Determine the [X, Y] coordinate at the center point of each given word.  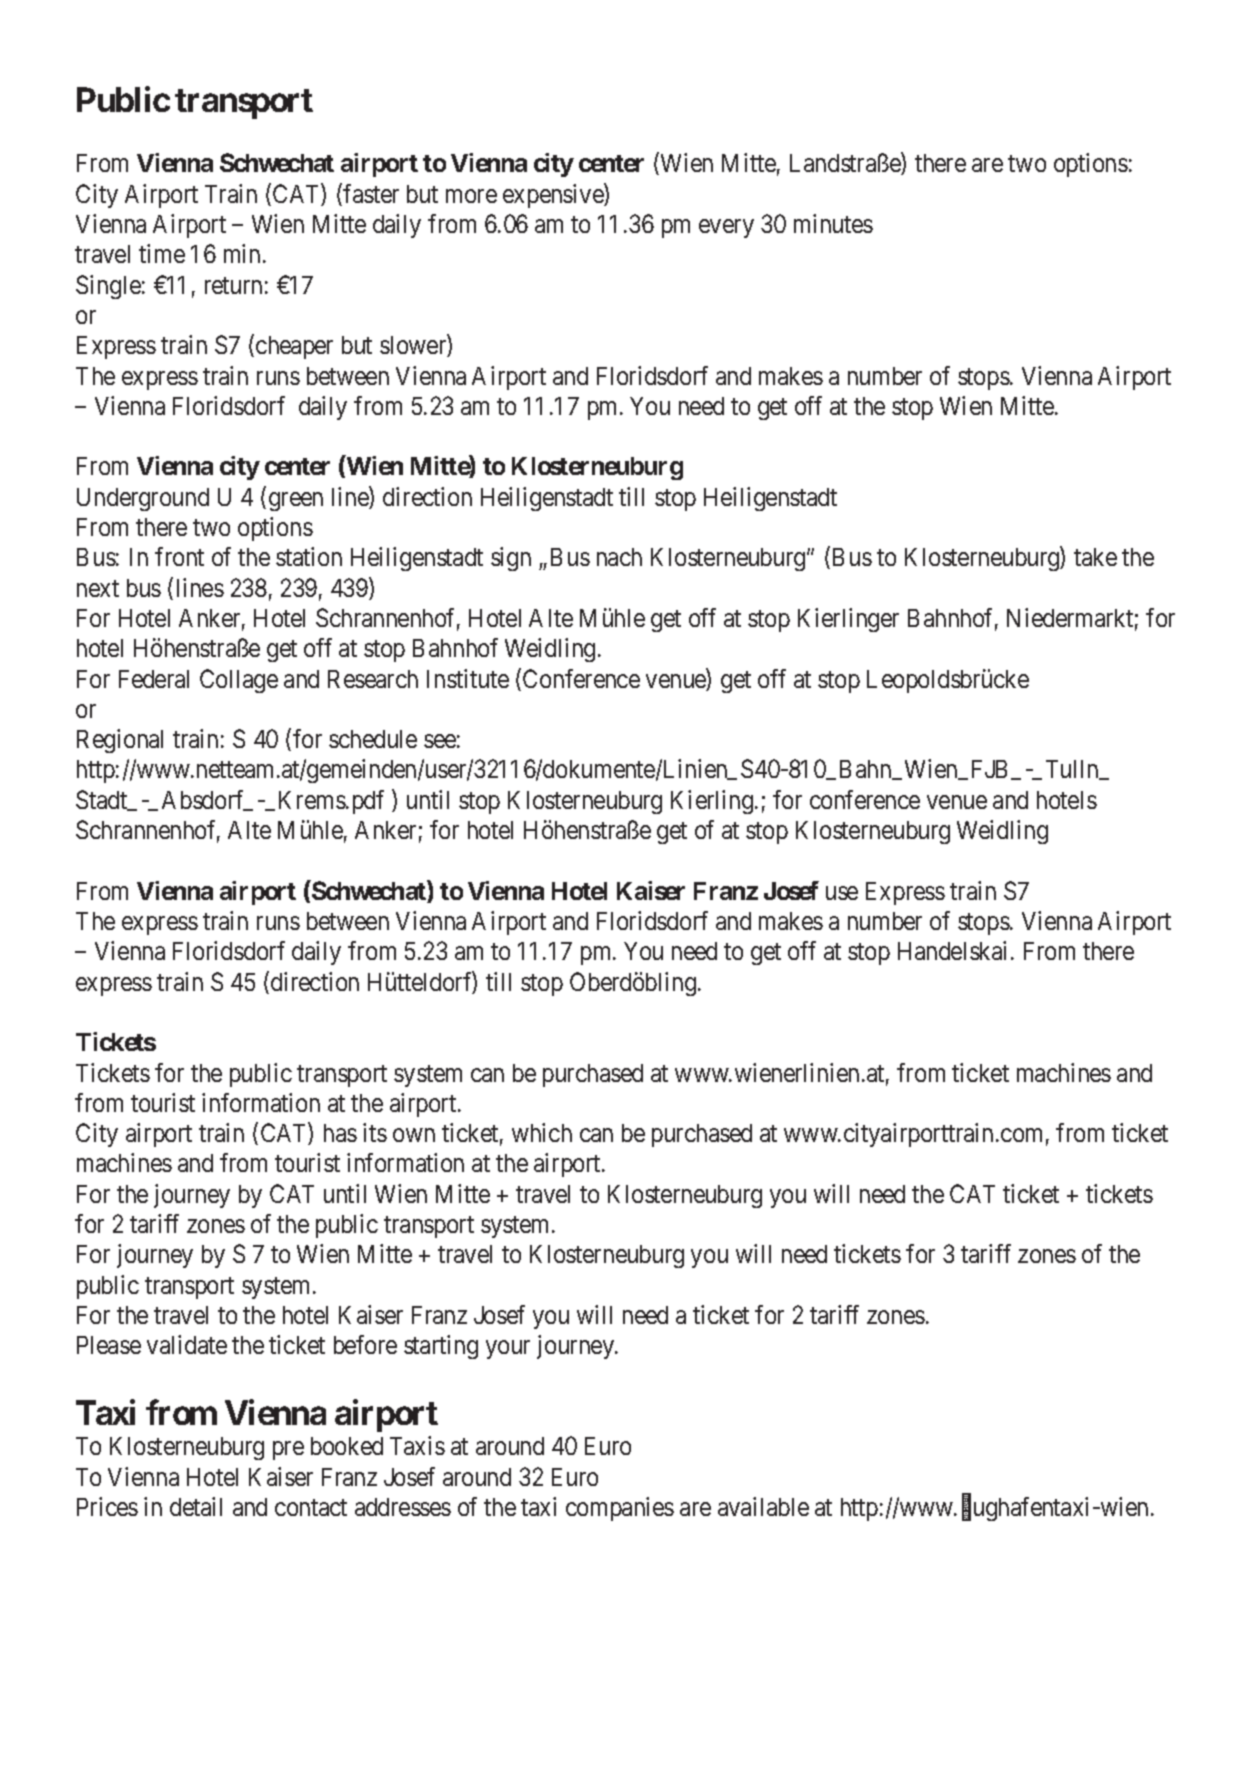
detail [196, 1506]
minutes [833, 223]
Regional [120, 741]
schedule [373, 739]
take [1095, 557]
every [726, 228]
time [162, 253]
